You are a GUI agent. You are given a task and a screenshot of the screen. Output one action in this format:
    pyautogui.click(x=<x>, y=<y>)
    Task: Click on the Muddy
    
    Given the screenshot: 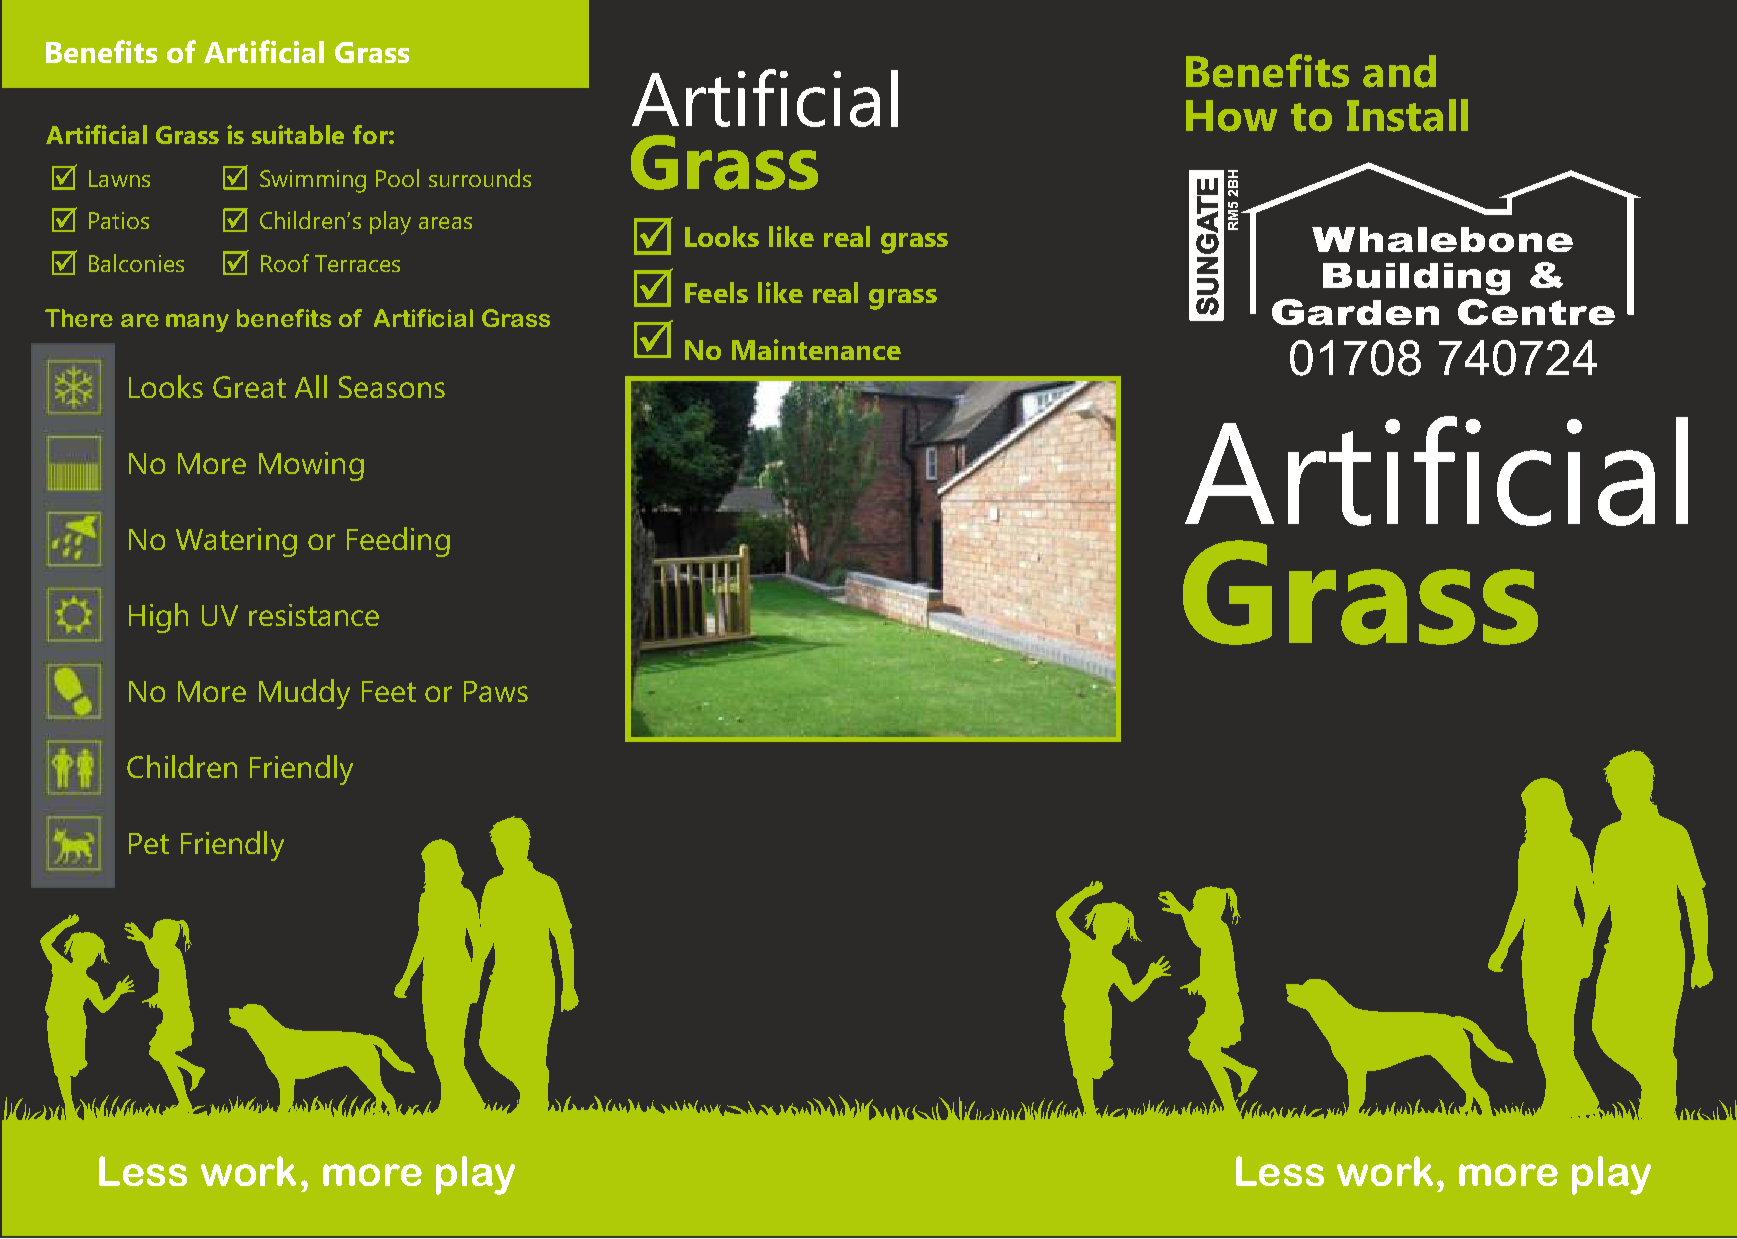 What is the action you would take?
    pyautogui.click(x=304, y=694)
